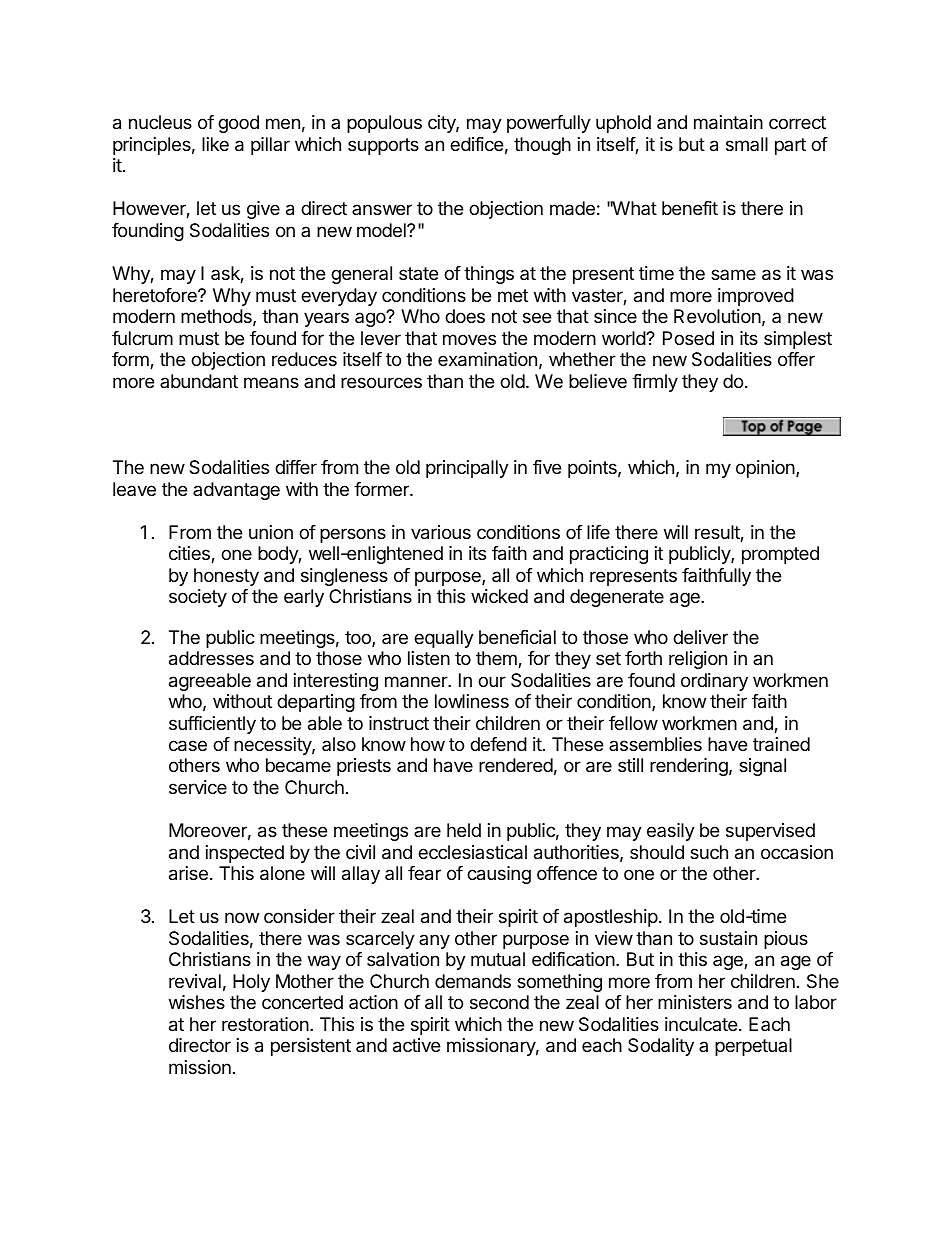 This screenshot has width=952, height=1233. Describe the element at coordinates (781, 744) in the screenshot. I see `trained` at that location.
